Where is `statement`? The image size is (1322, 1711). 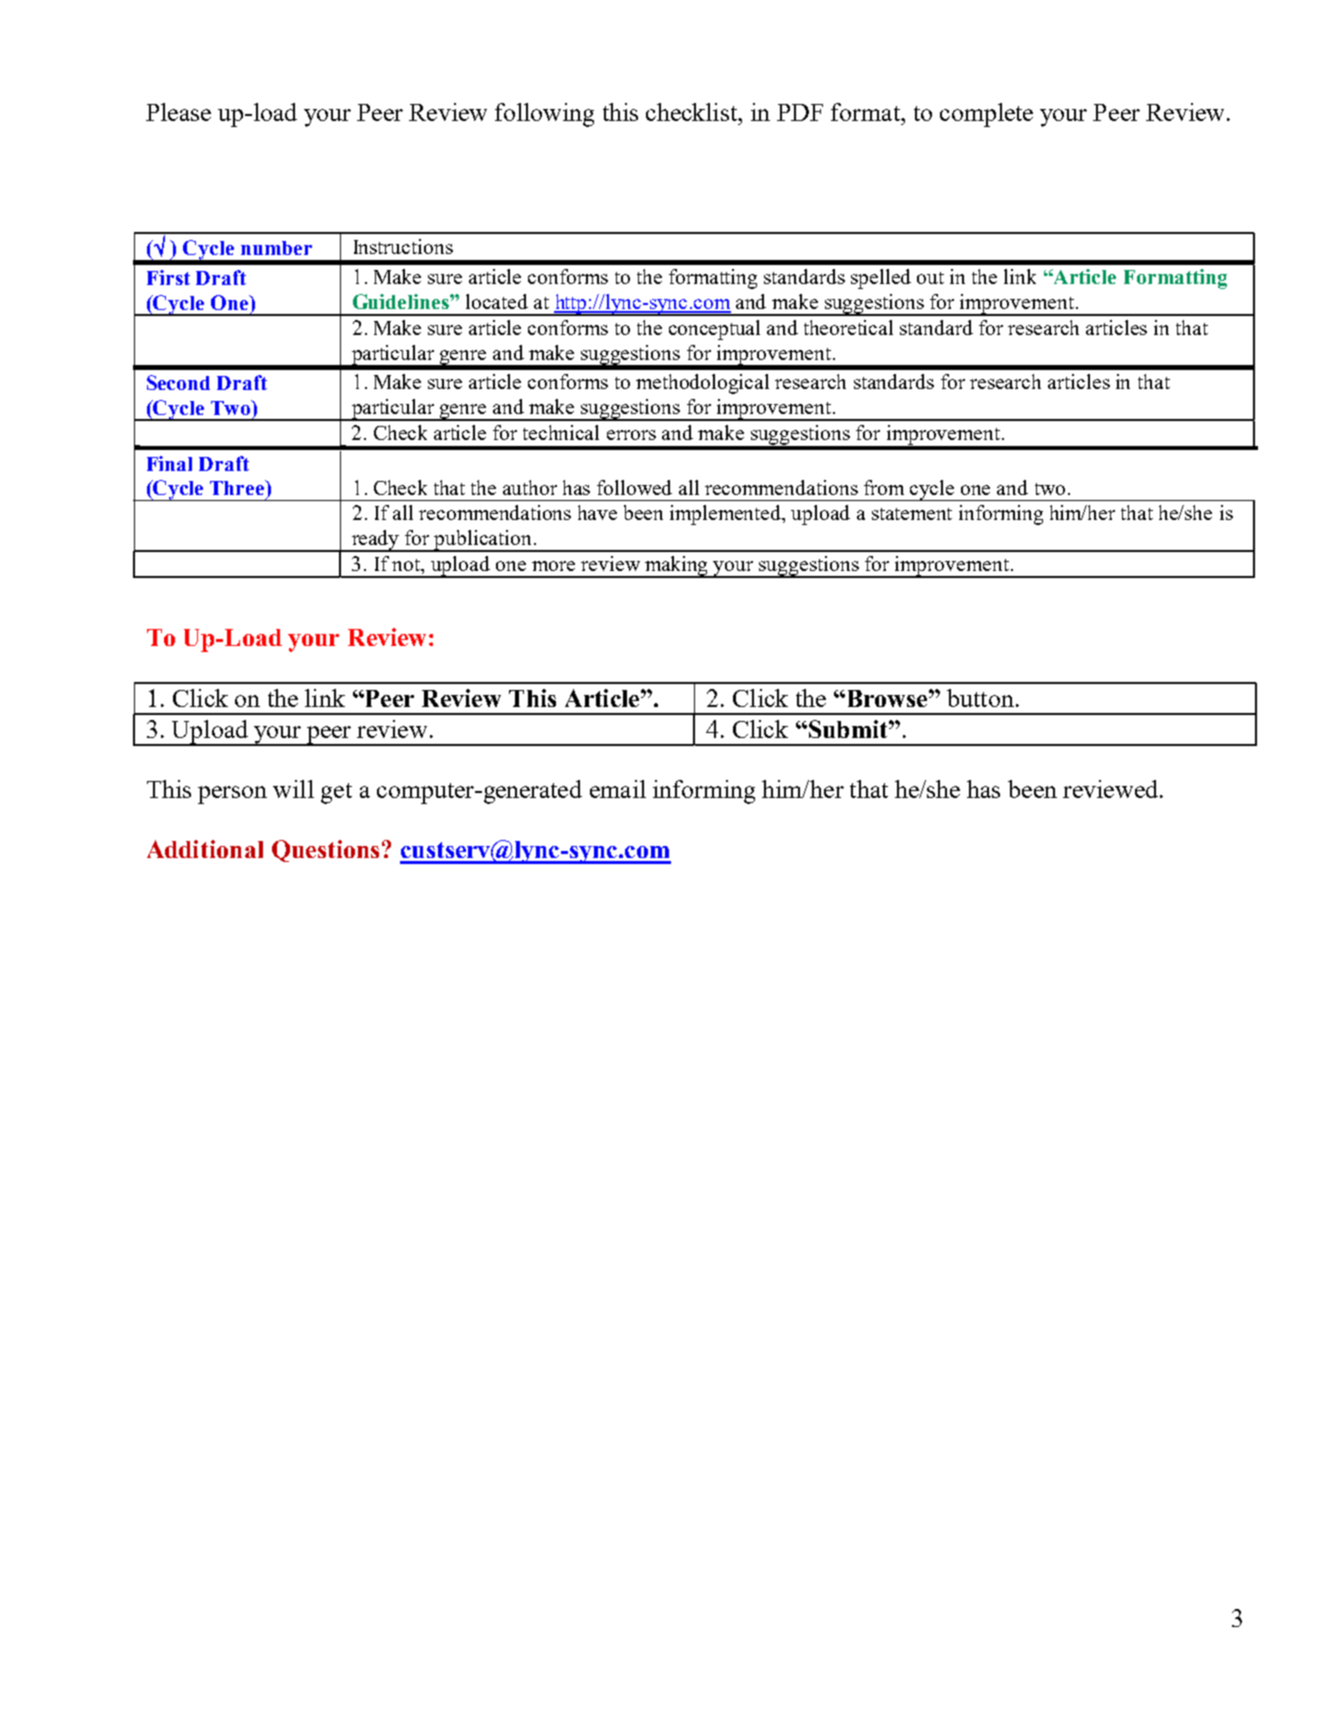
statement is located at coordinates (912, 514).
